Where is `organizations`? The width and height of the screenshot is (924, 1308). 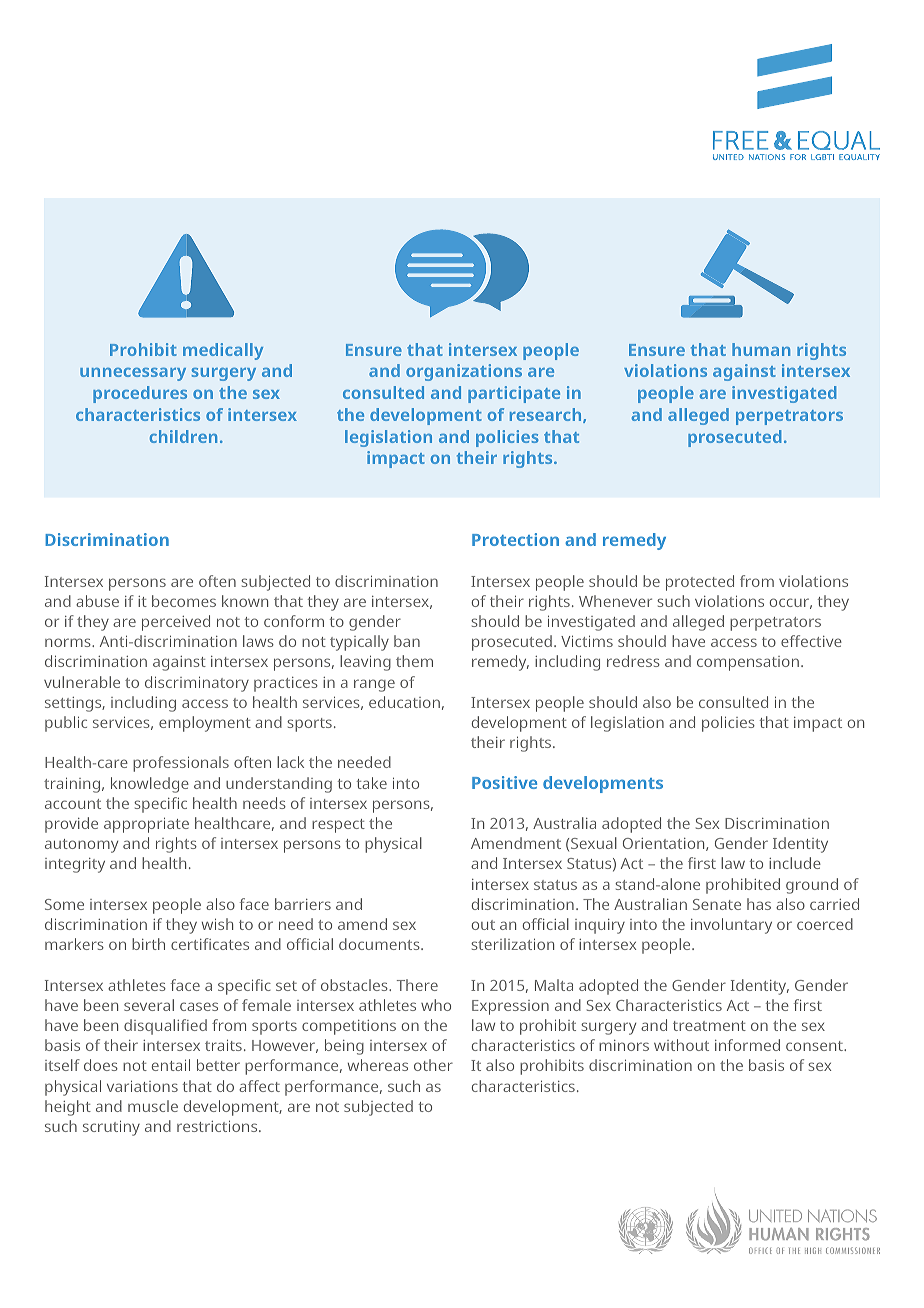 organizations is located at coordinates (464, 372).
